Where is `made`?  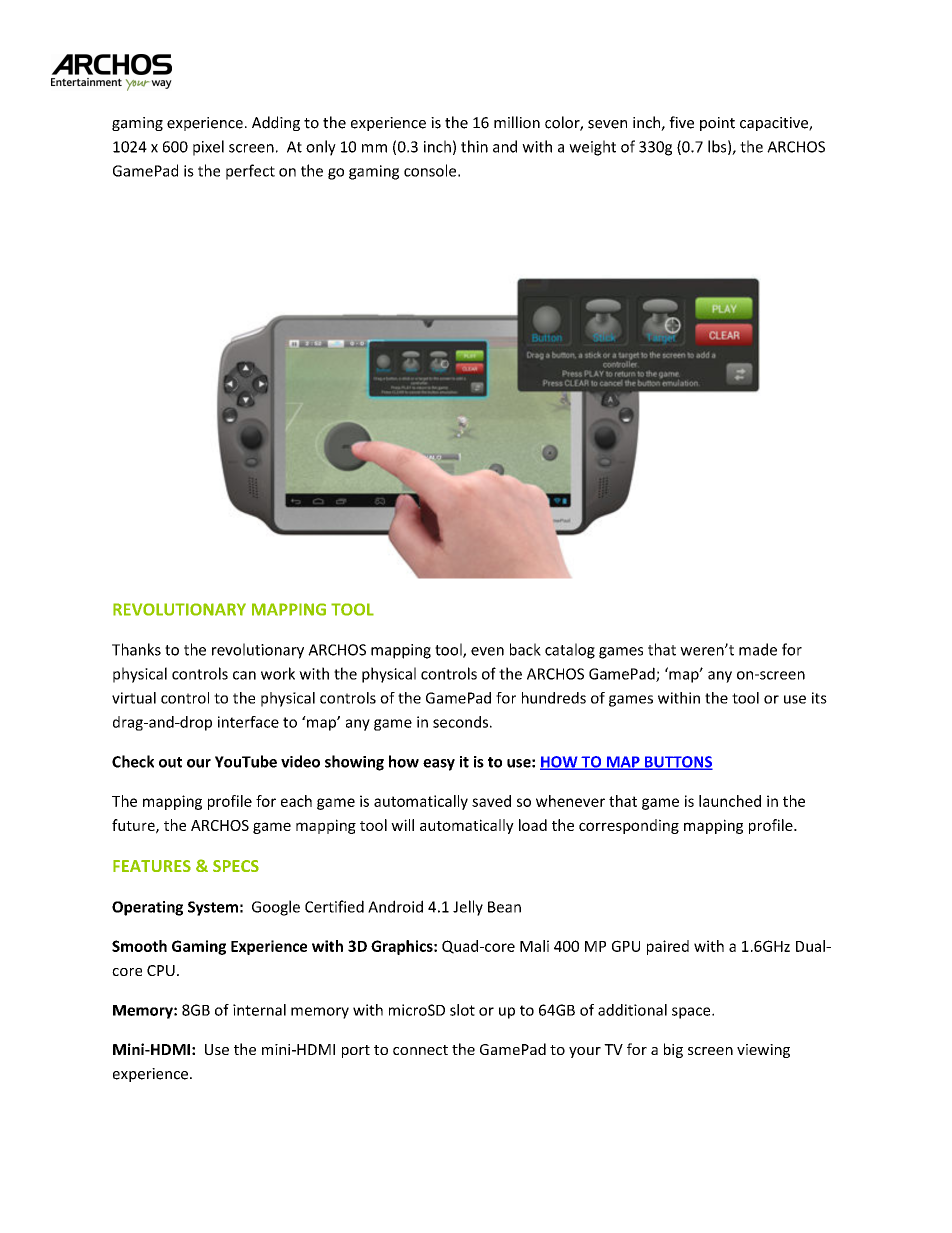
made is located at coordinates (758, 649).
